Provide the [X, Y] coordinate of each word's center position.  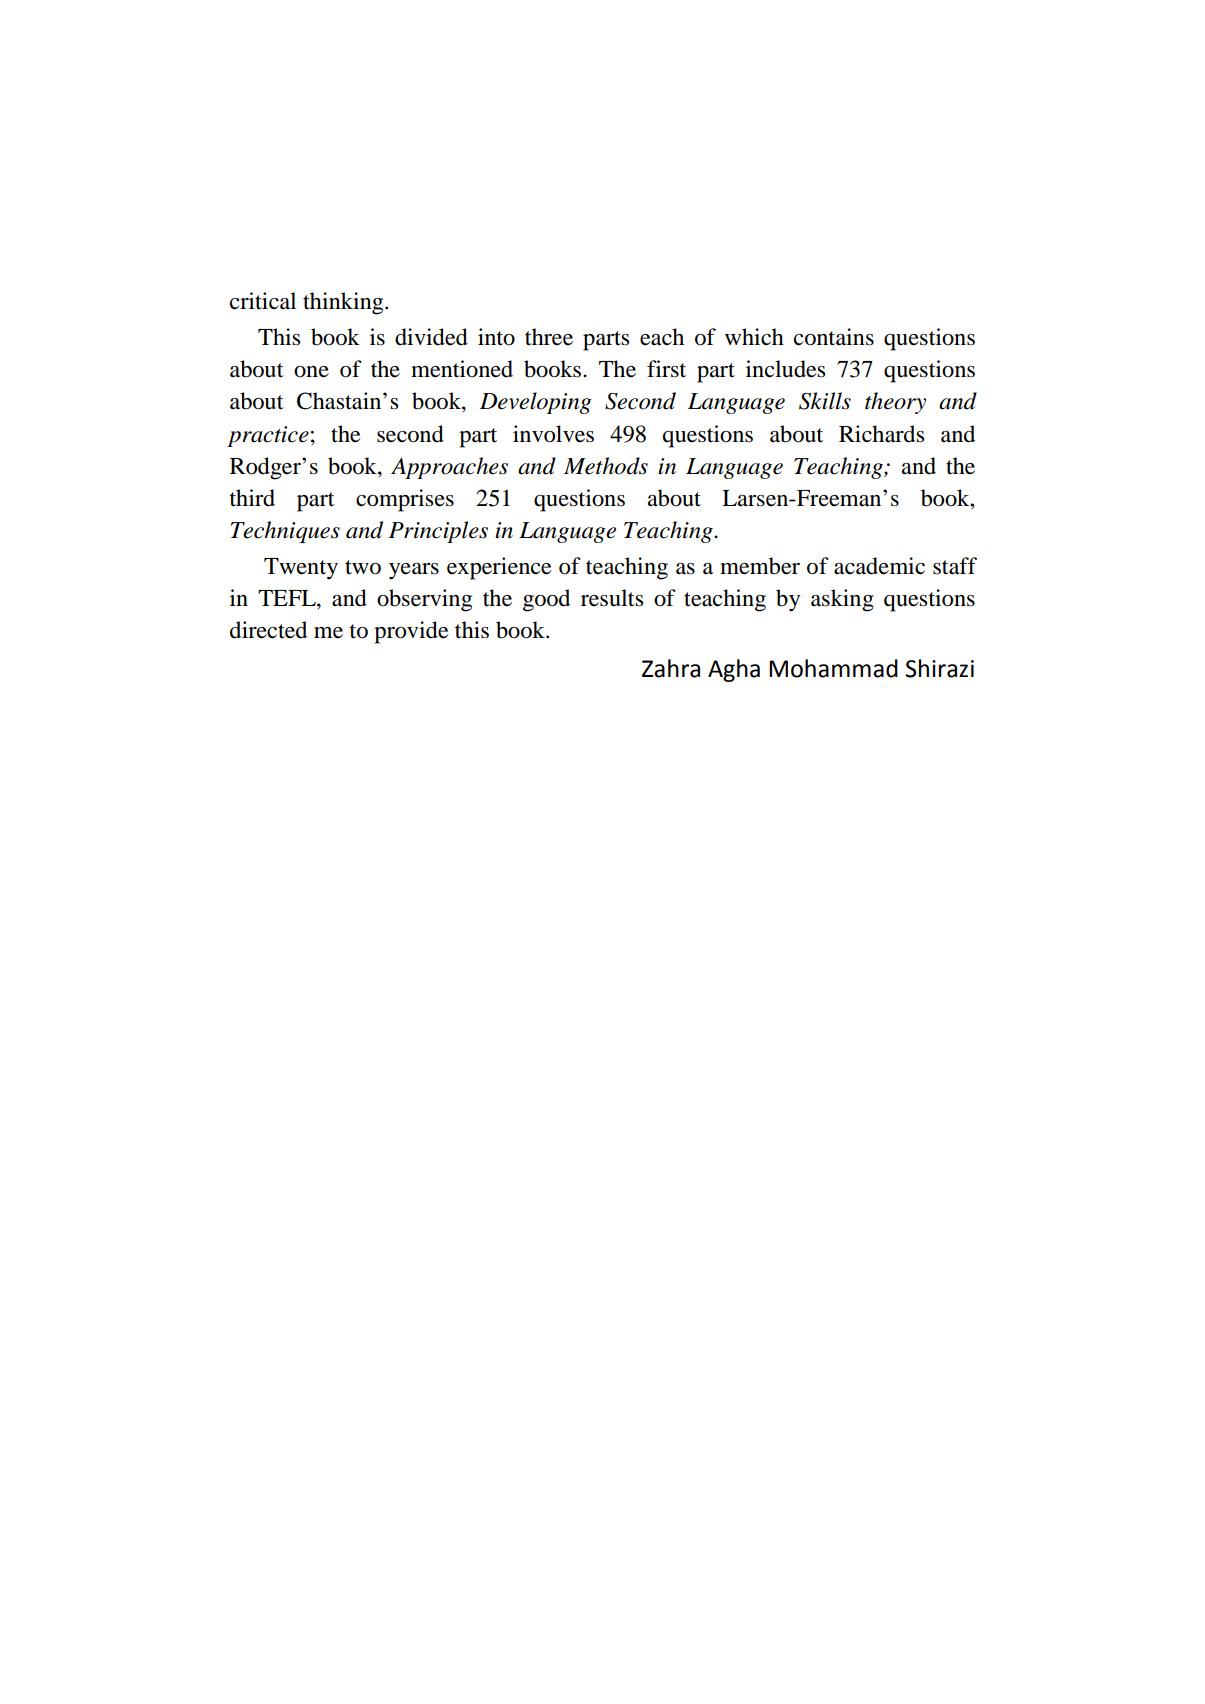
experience [499, 568]
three [549, 337]
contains [834, 337]
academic [879, 566]
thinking [344, 303]
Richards [881, 434]
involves [553, 434]
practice [268, 436]
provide [411, 632]
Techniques [285, 532]
